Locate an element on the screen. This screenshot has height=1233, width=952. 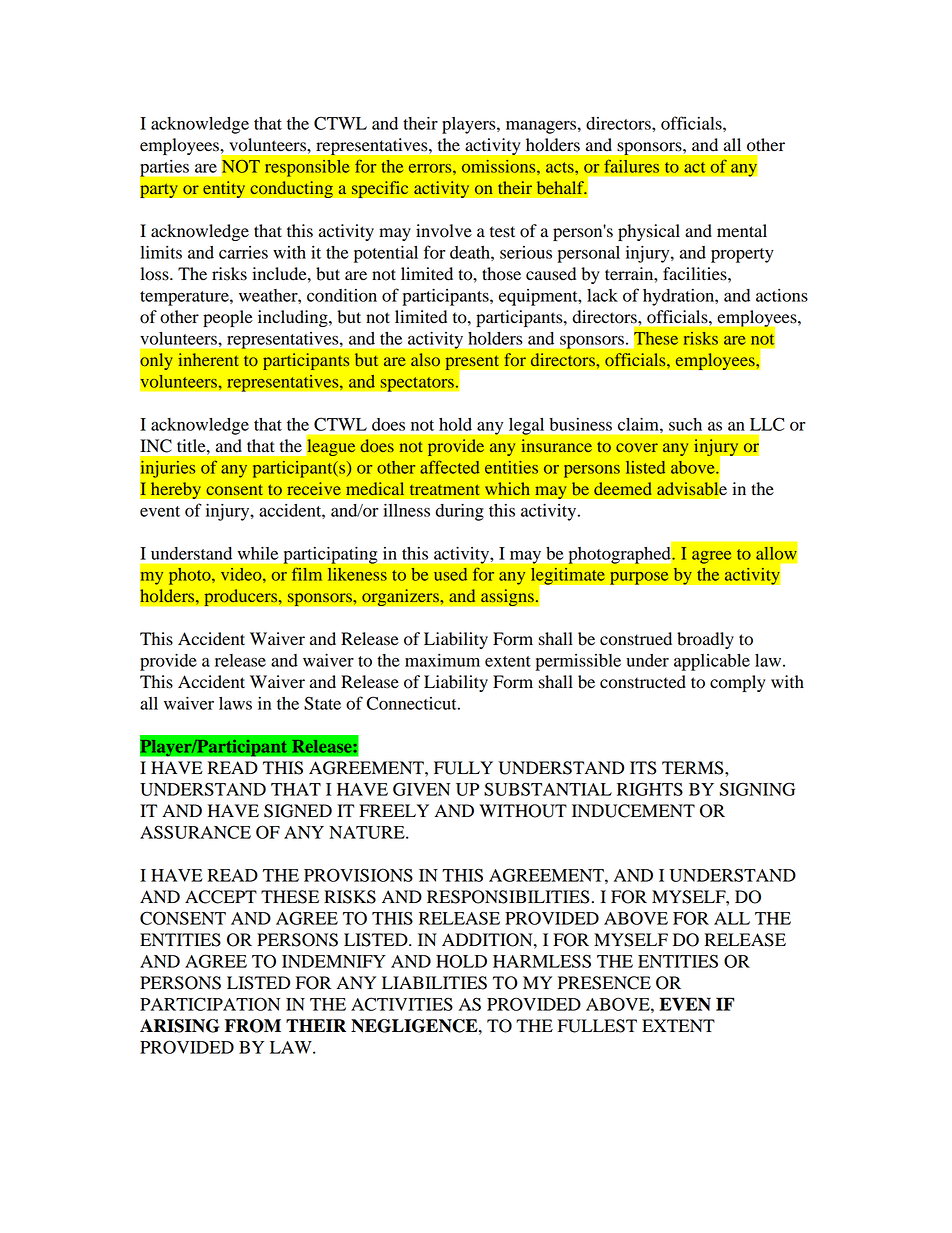
inherent is located at coordinates (209, 359).
